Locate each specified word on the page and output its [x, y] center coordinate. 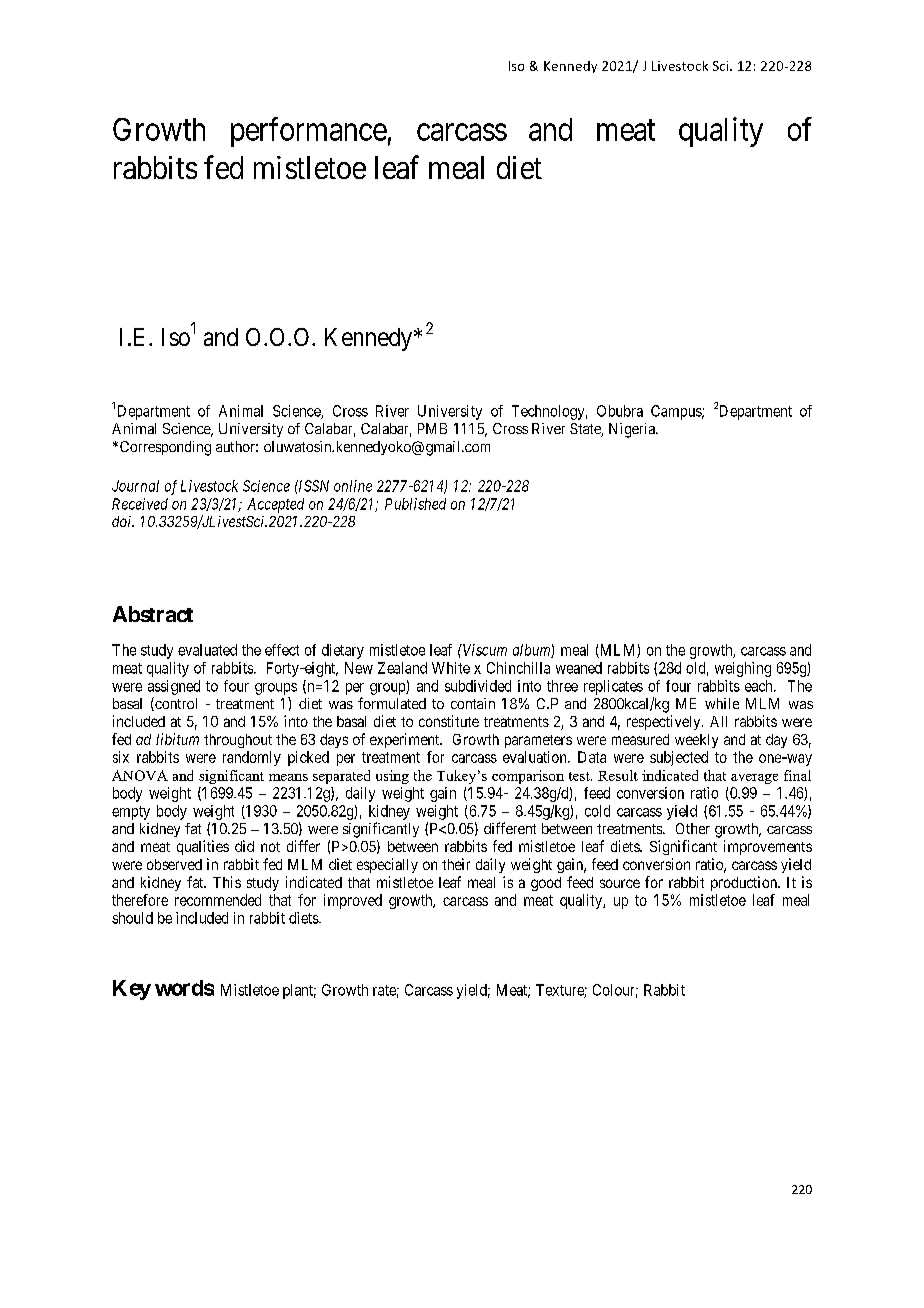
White [451, 668]
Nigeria [633, 430]
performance [309, 132]
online [353, 486]
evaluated [207, 650]
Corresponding [164, 448]
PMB [432, 428]
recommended [218, 900]
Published [415, 504]
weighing [743, 669]
